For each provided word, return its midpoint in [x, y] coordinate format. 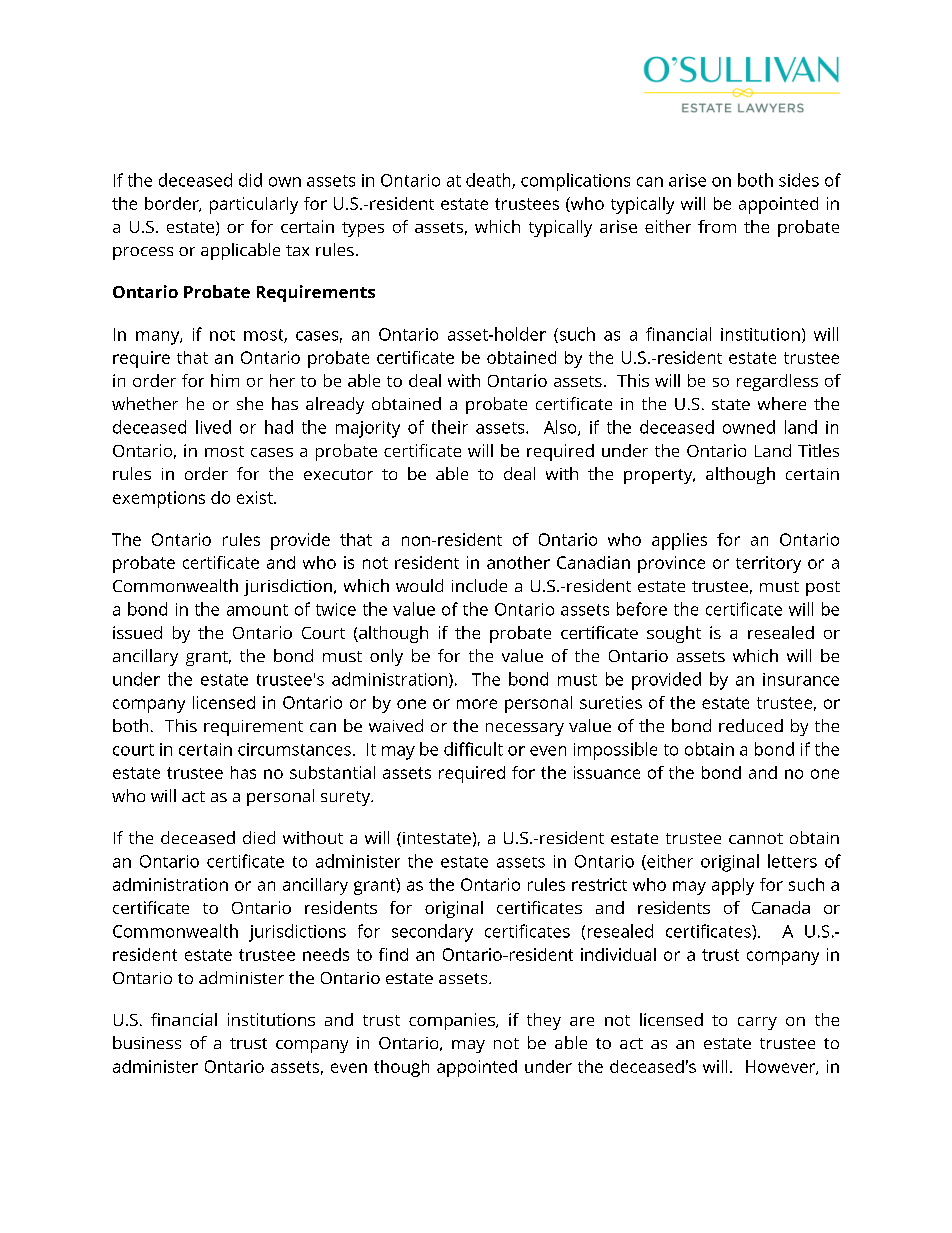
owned [749, 427]
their [450, 427]
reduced [751, 725]
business [147, 1042]
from [717, 226]
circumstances [294, 749]
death [489, 181]
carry [757, 1023]
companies [453, 1021]
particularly [254, 205]
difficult [473, 749]
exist [256, 497]
